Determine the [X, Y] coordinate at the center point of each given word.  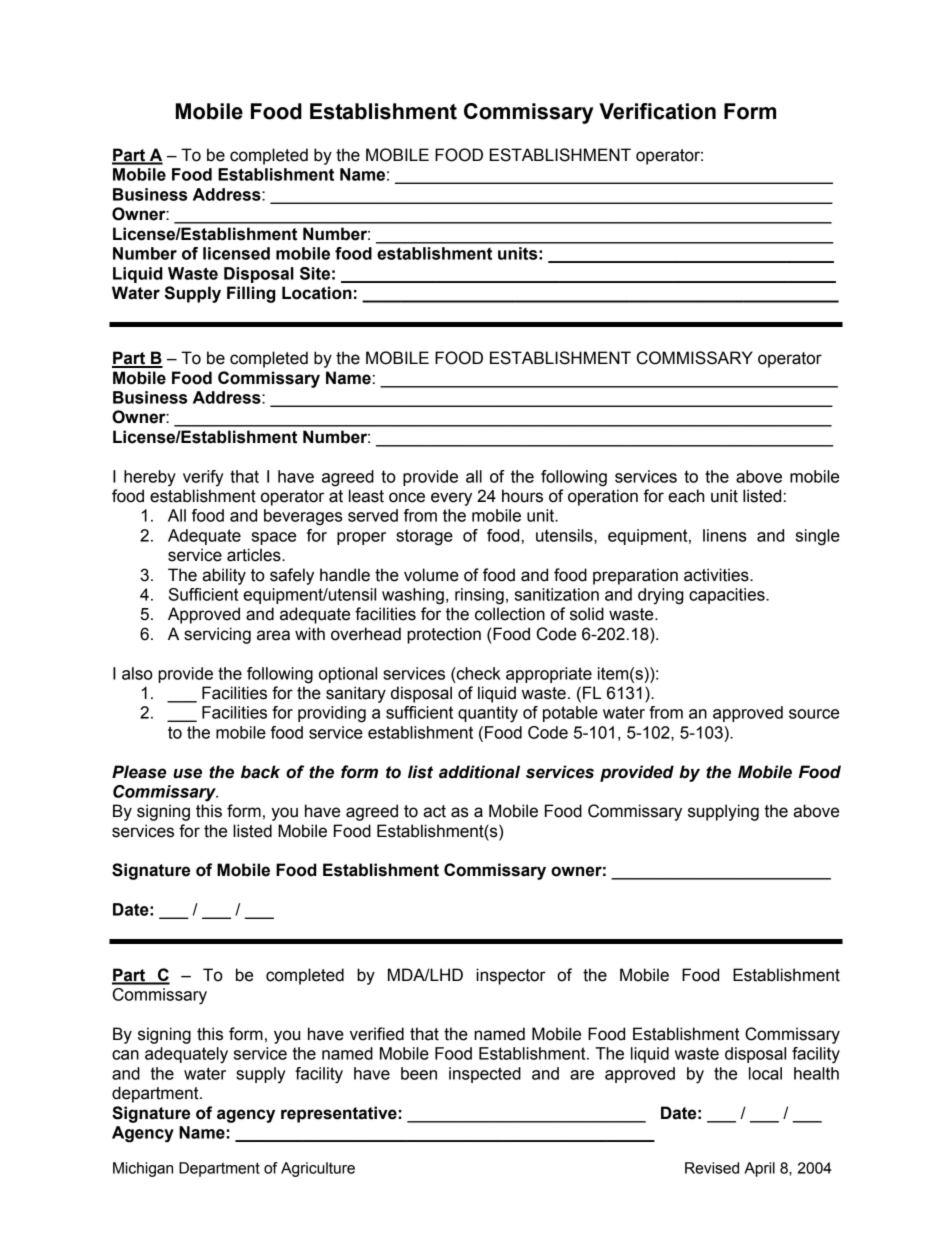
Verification [657, 111]
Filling [251, 294]
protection [444, 635]
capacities [728, 596]
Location [317, 293]
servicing [217, 635]
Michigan [143, 1169]
